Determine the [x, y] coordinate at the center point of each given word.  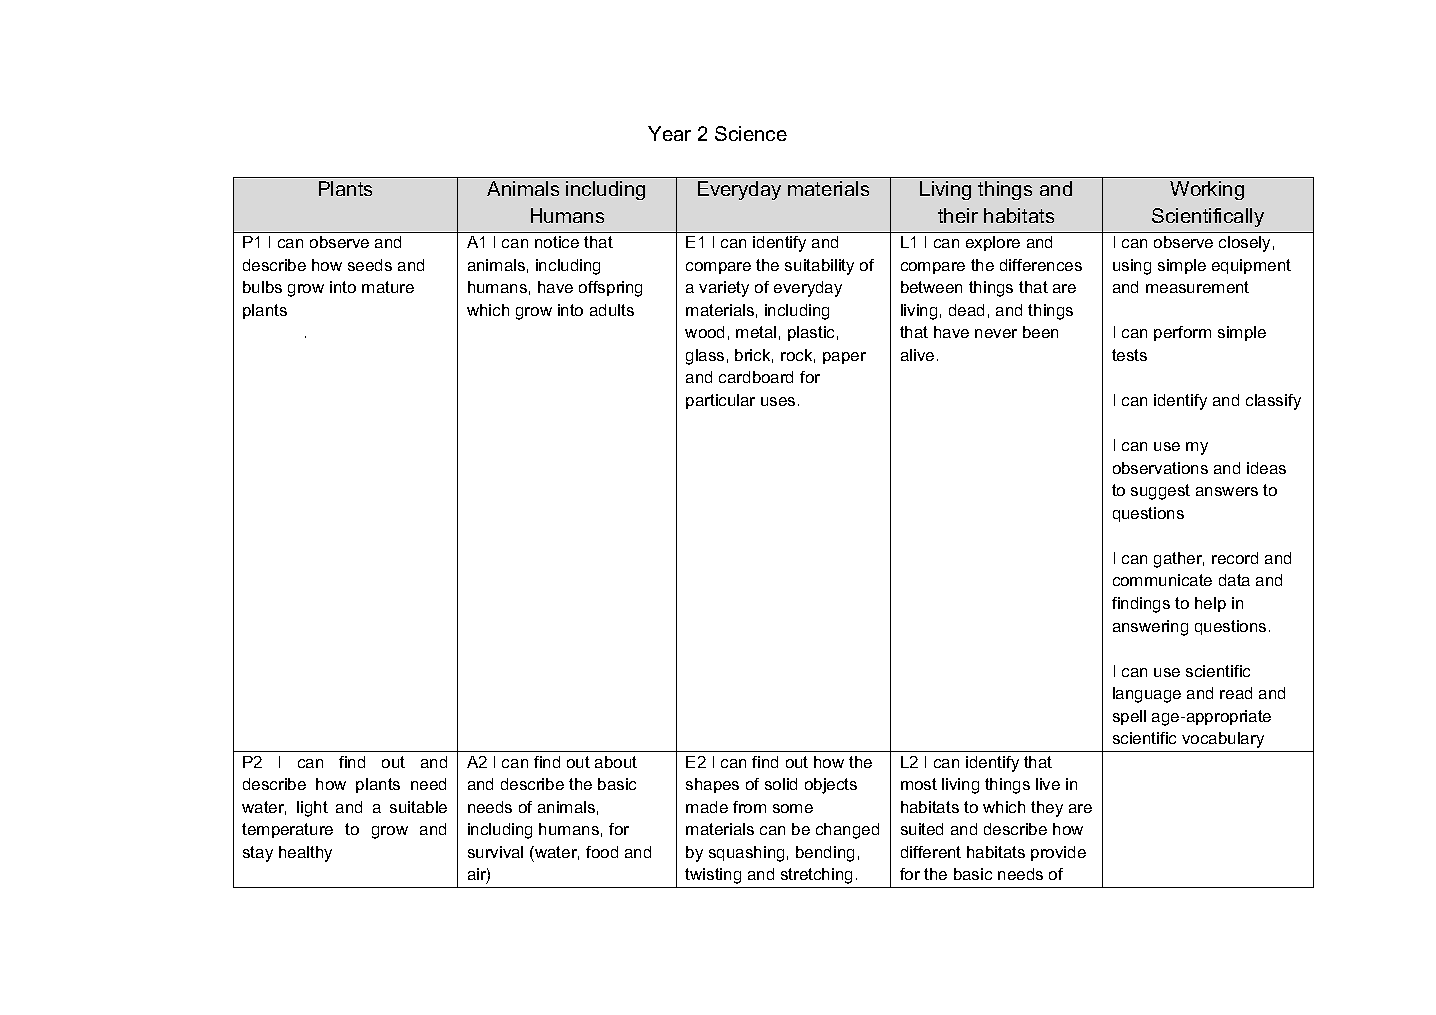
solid [781, 784]
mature [388, 287]
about [616, 762]
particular [720, 401]
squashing [746, 854]
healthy [305, 854]
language [1147, 695]
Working [1207, 190]
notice [557, 242]
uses [778, 401]
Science [751, 133]
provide [1058, 853]
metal [756, 332]
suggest [1160, 492]
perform [1182, 333]
